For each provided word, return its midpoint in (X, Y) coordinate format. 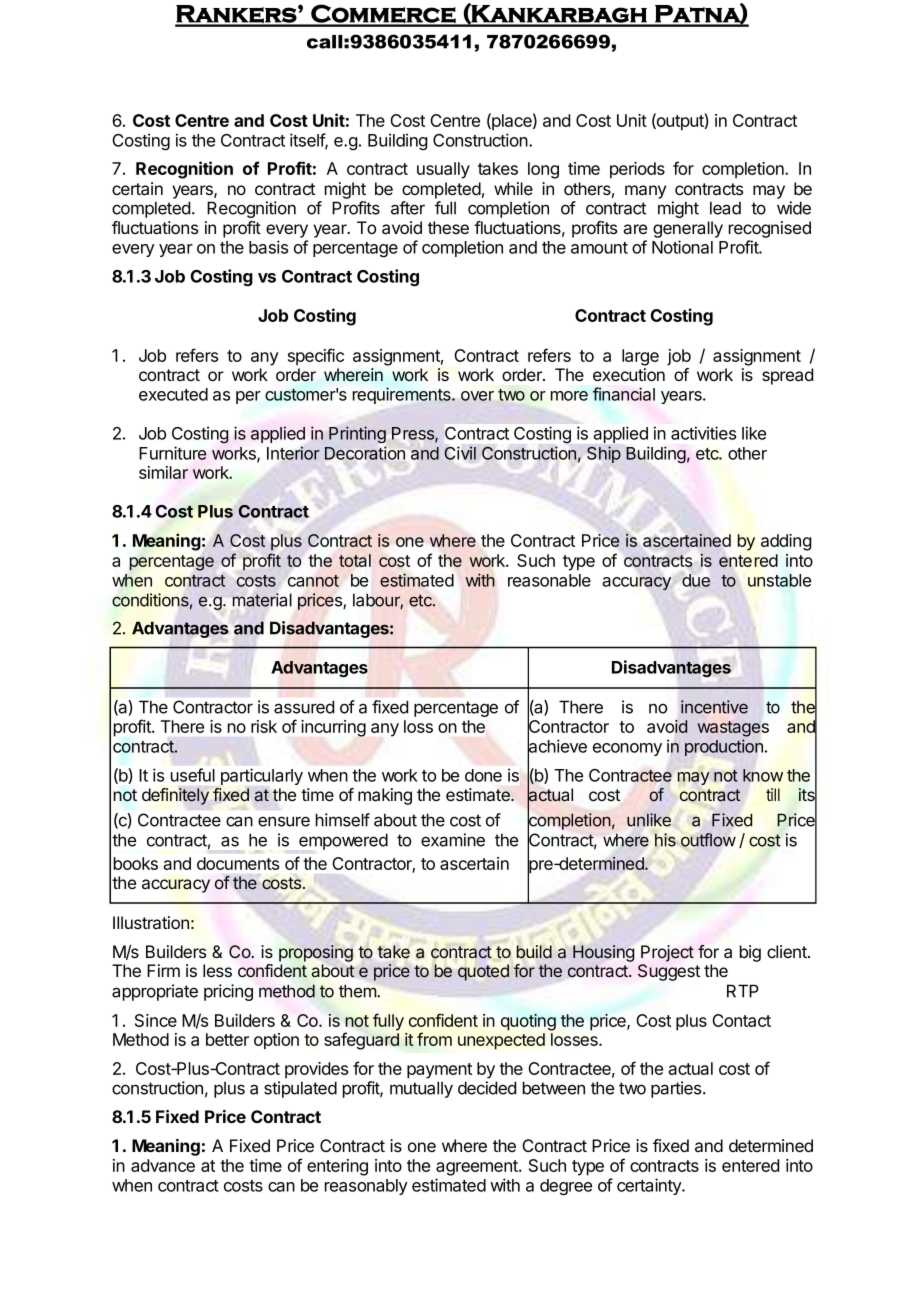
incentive (714, 707)
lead (725, 208)
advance (163, 1165)
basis (268, 247)
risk (264, 726)
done (483, 775)
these (448, 227)
